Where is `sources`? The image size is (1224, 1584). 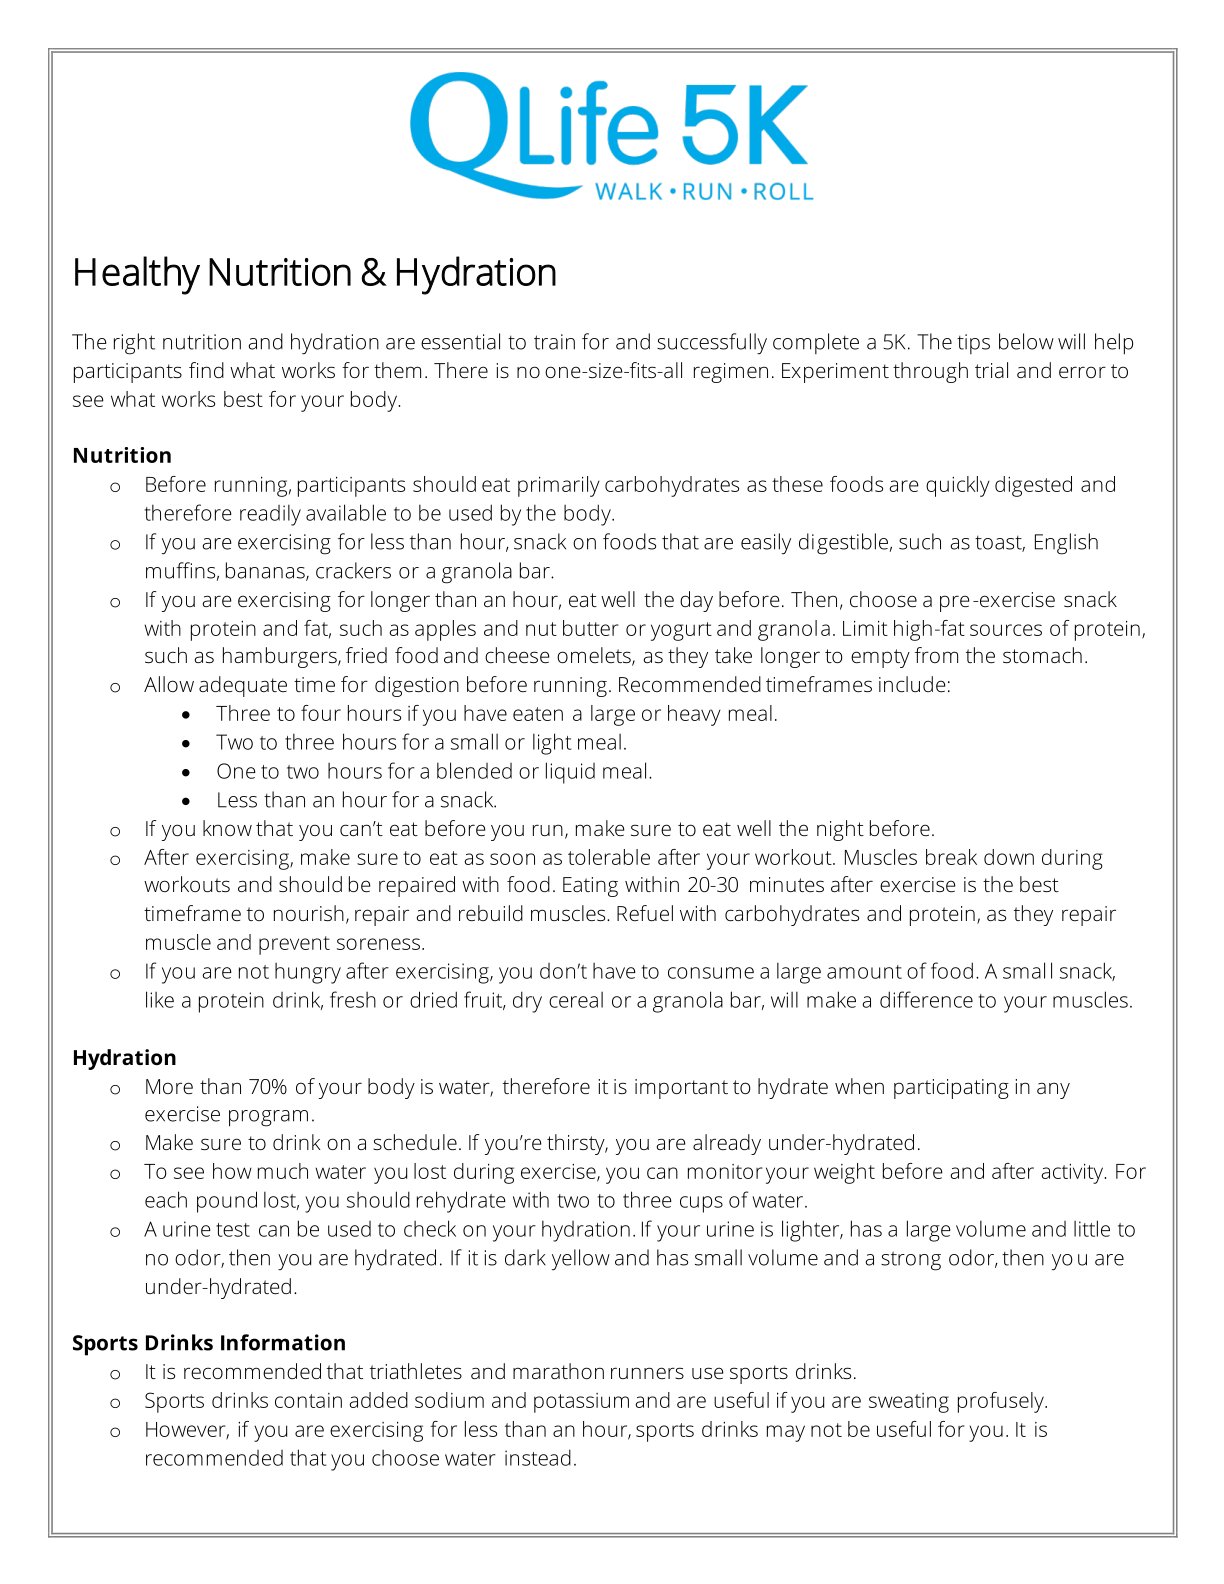
sources is located at coordinates (1006, 630).
